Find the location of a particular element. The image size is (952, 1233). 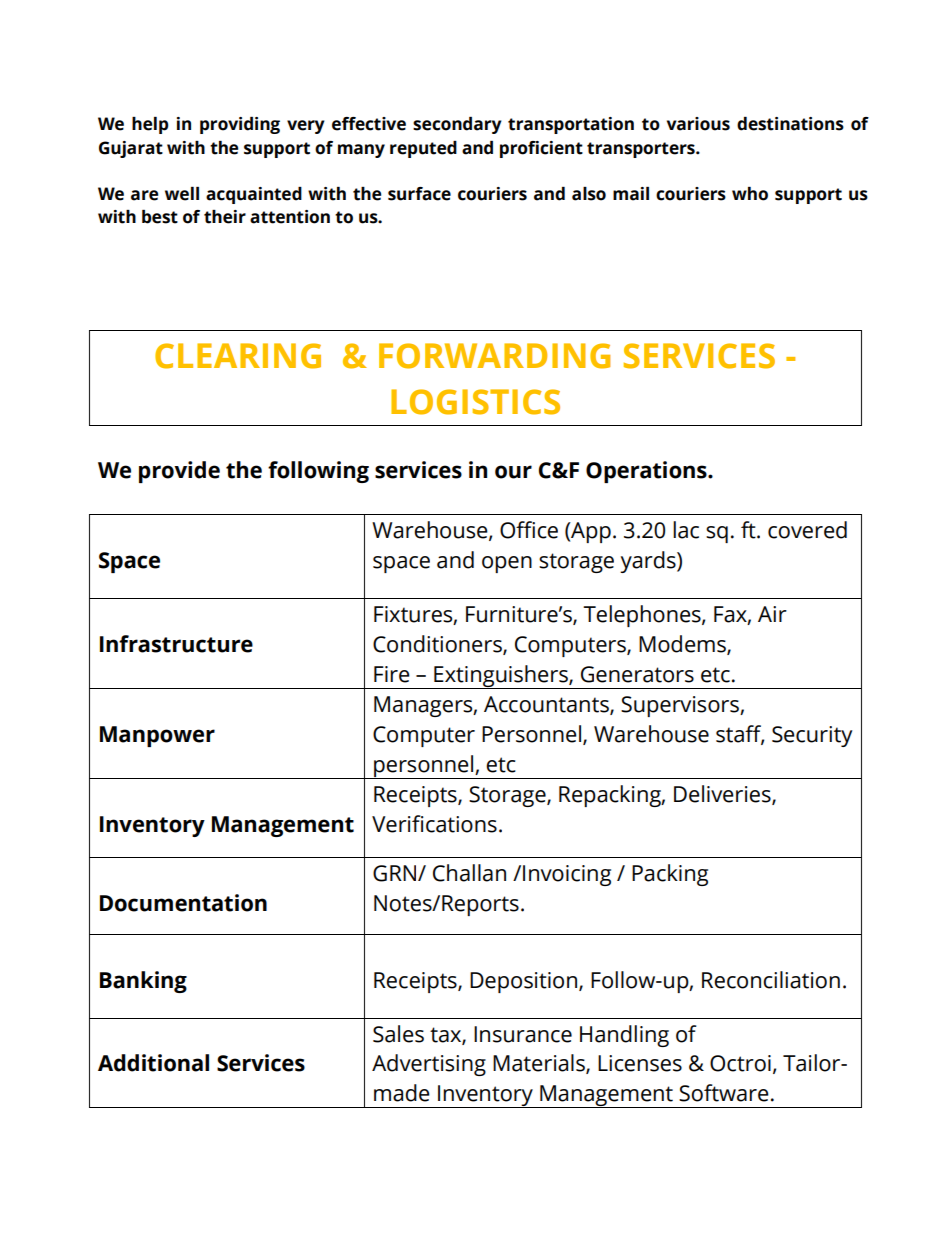

who is located at coordinates (750, 194).
